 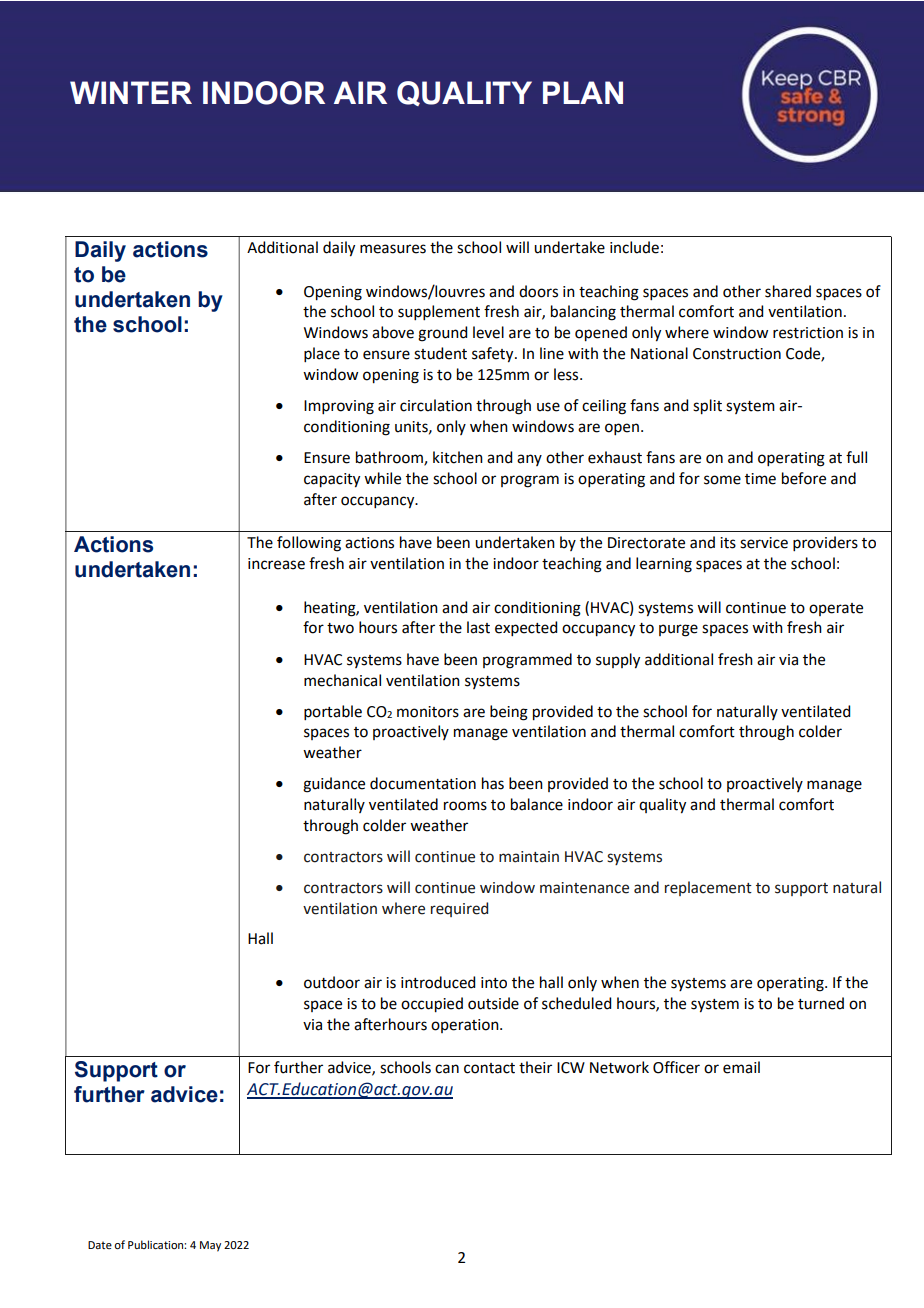 I want to click on May, so click(x=210, y=1246).
